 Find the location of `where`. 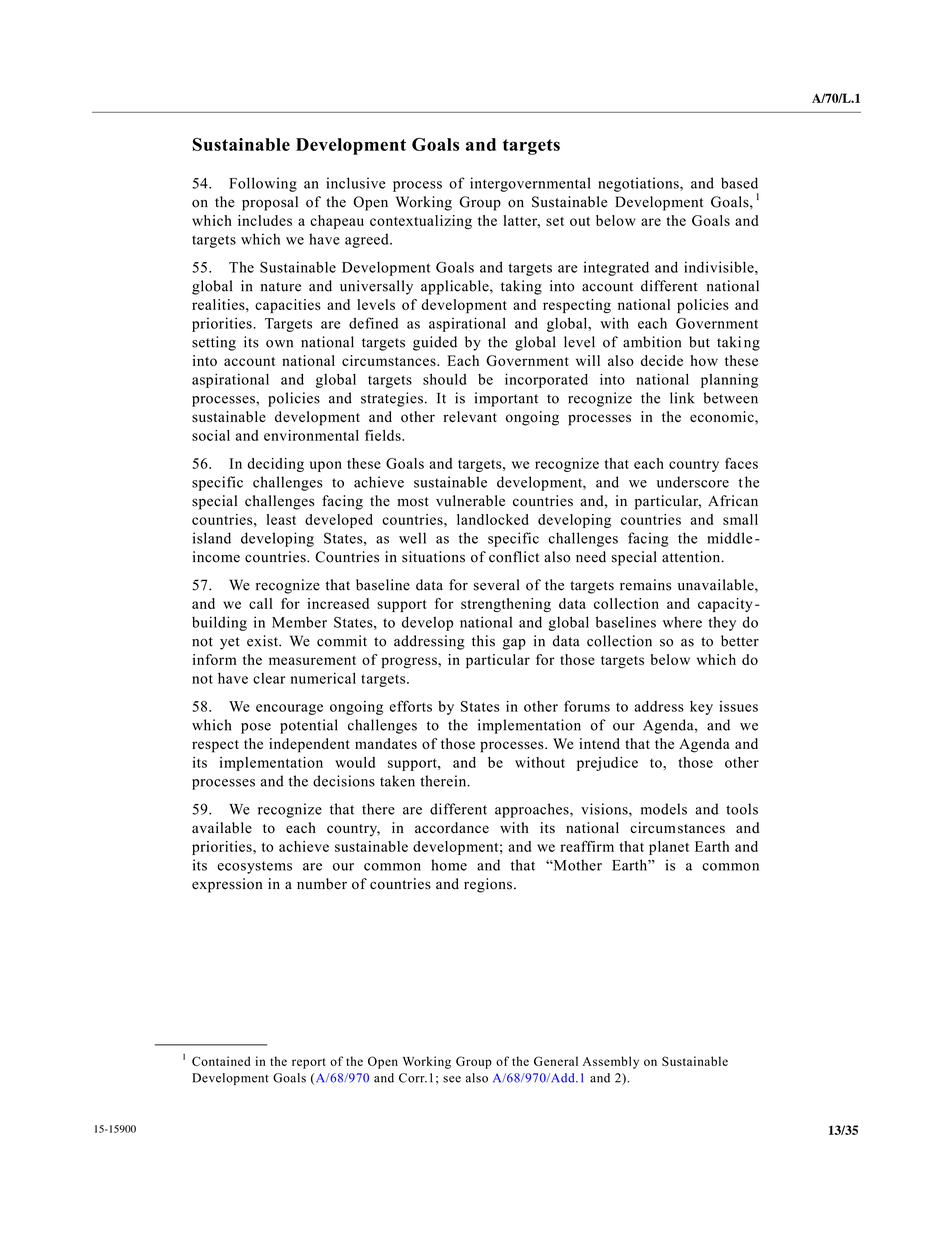

where is located at coordinates (682, 622).
